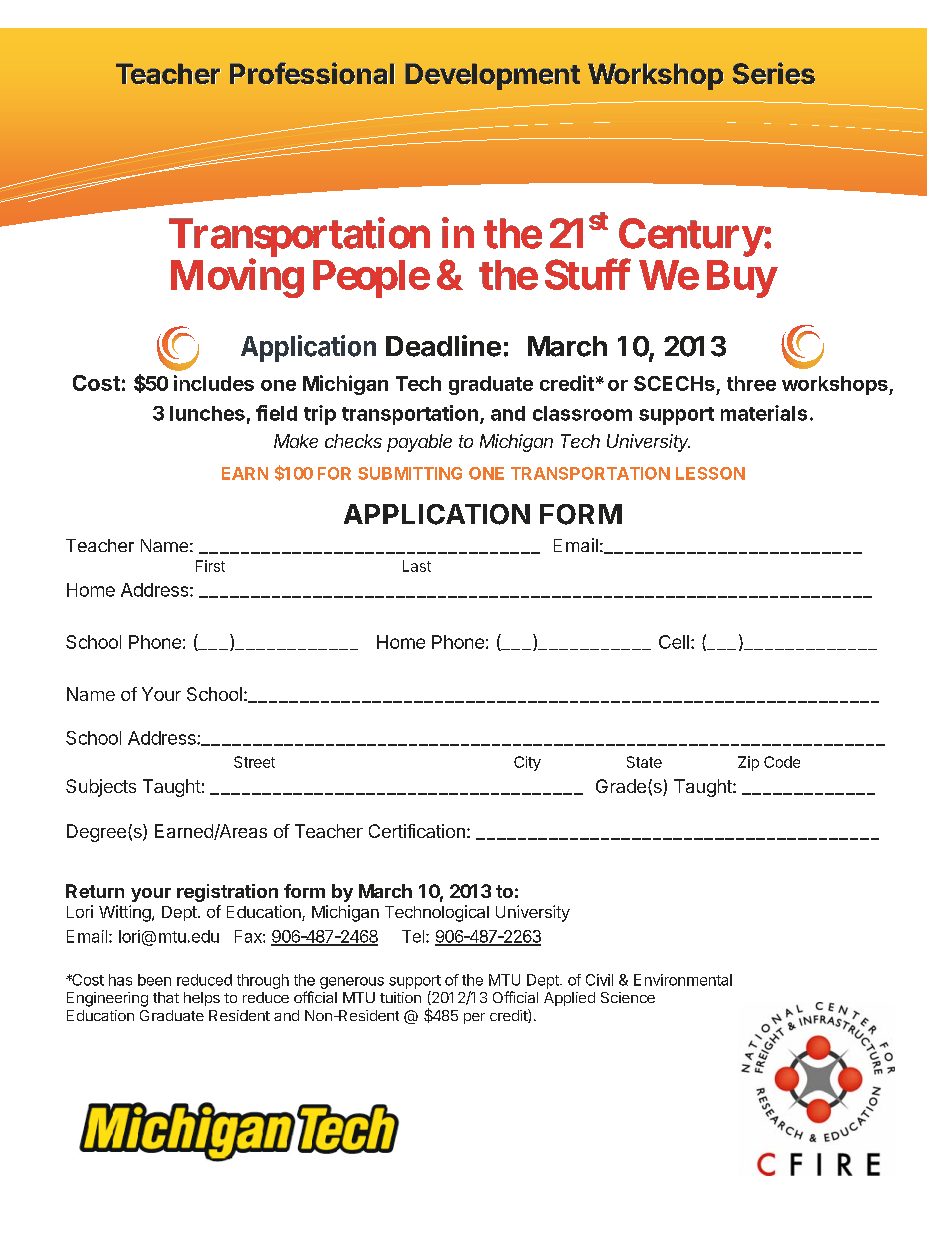 This page has height=1233, width=952. Describe the element at coordinates (710, 473) in the page. I see `LESSON` at that location.
